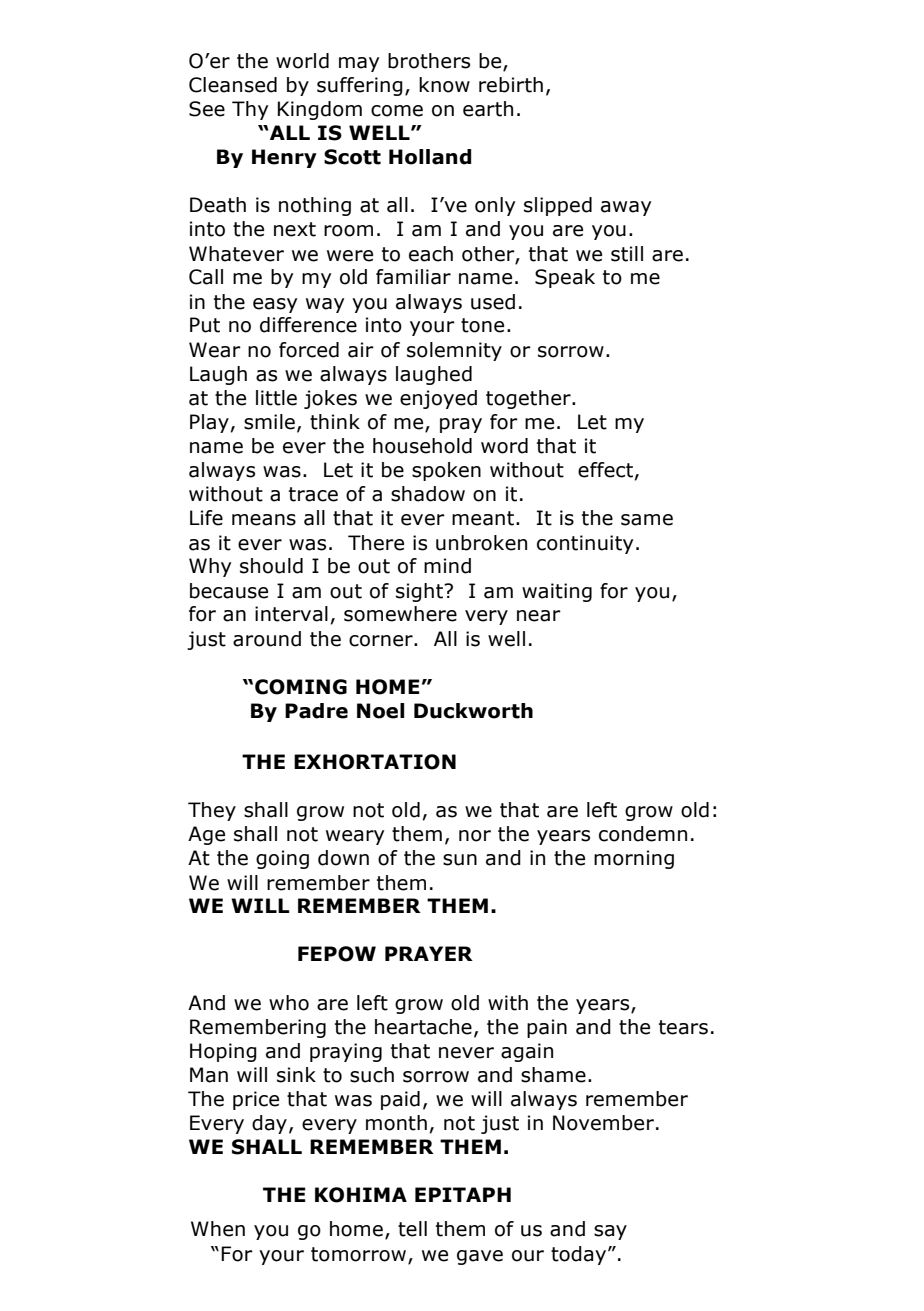 This page has height=1311, width=924. I want to click on EPITAPH, so click(463, 1194).
